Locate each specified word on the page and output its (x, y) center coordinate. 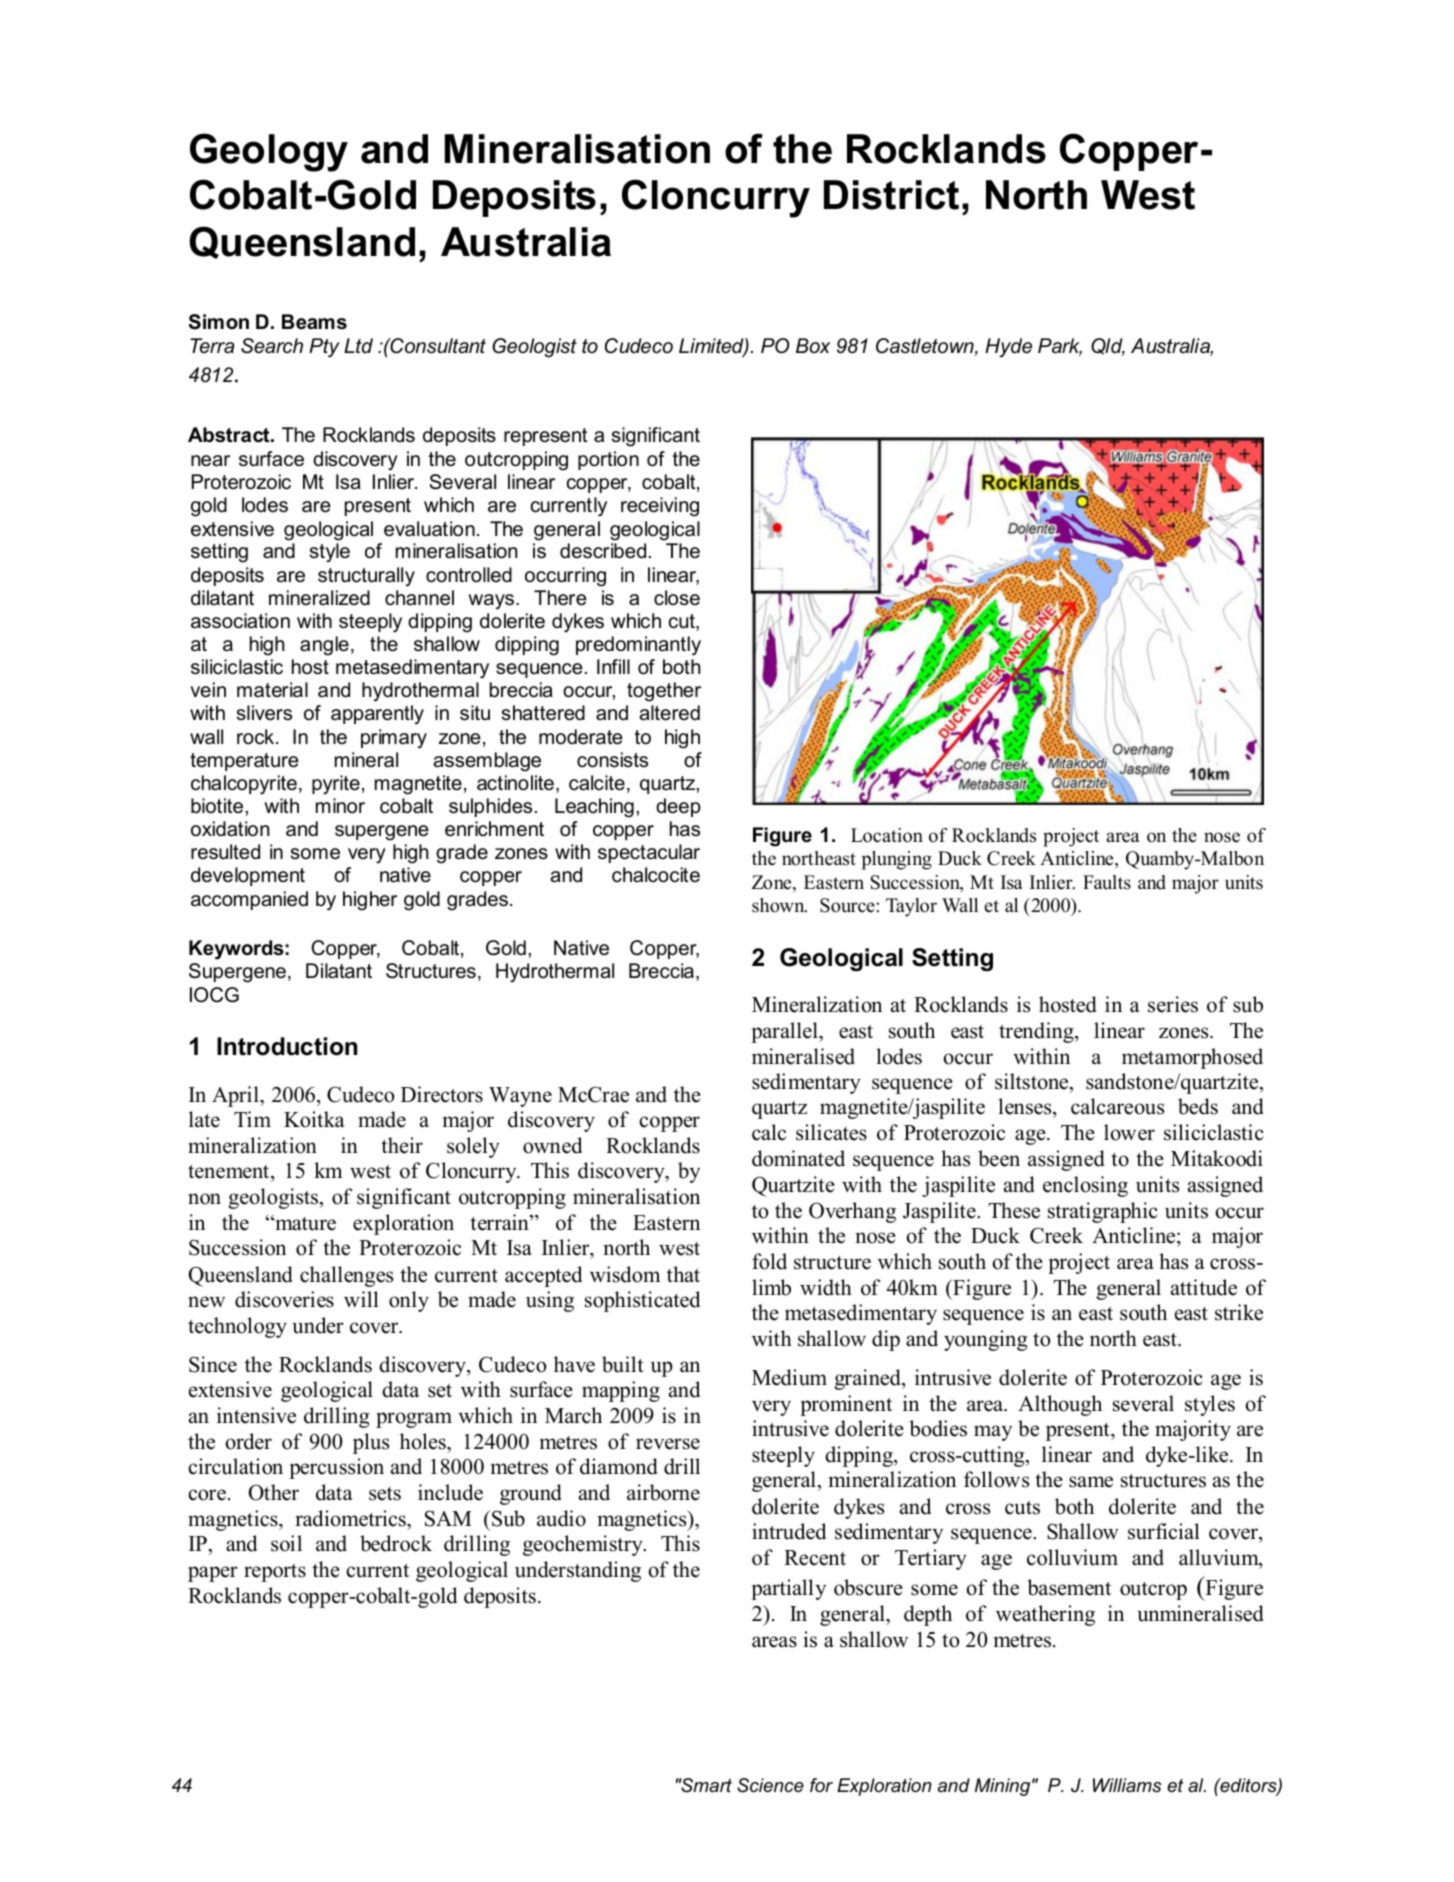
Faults (1107, 882)
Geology (269, 152)
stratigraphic (1103, 1212)
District (891, 195)
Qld (1108, 347)
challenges (346, 1276)
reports (275, 1573)
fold (769, 1261)
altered (669, 713)
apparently (377, 715)
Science (770, 1785)
